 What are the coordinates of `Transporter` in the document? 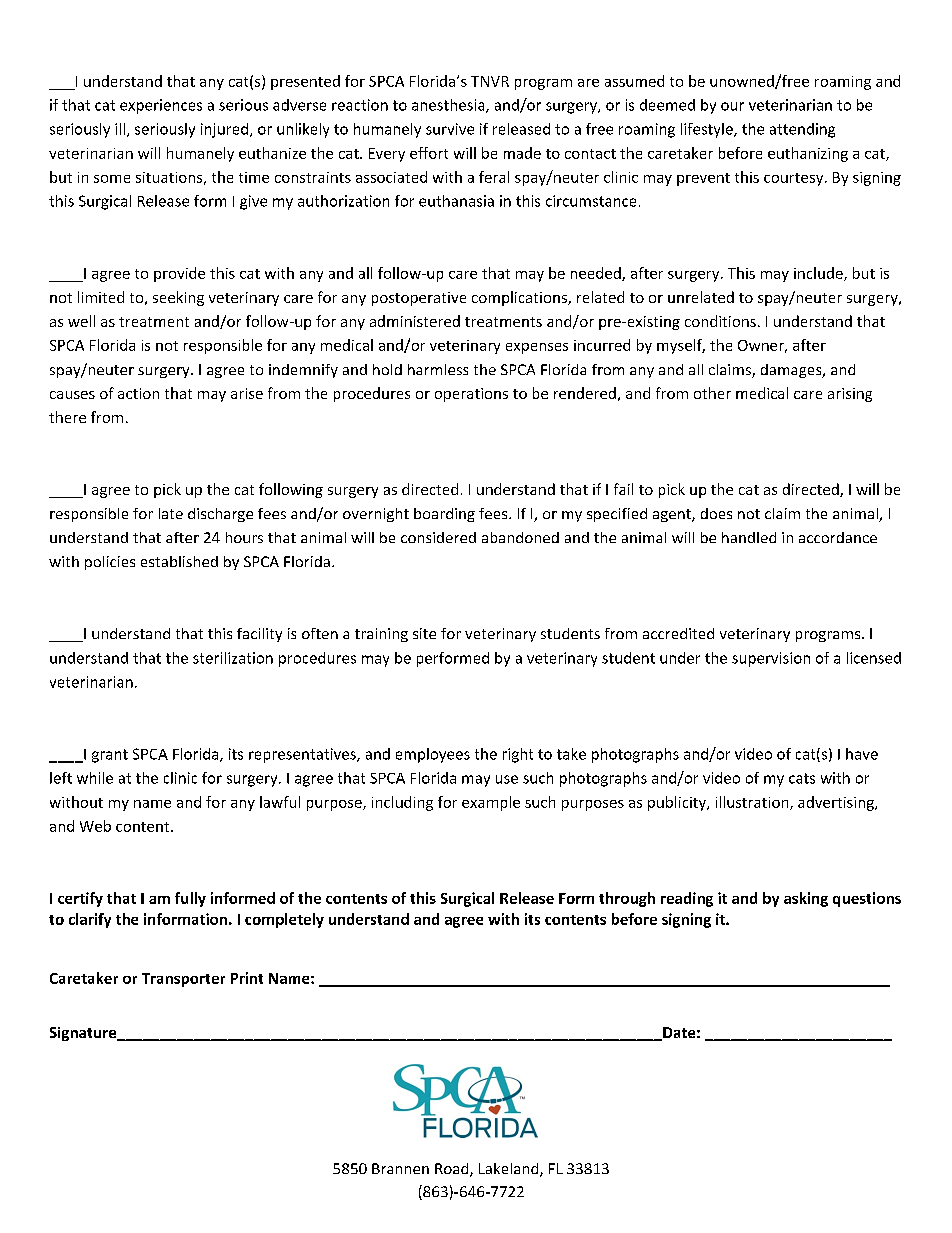 It's located at (183, 980).
